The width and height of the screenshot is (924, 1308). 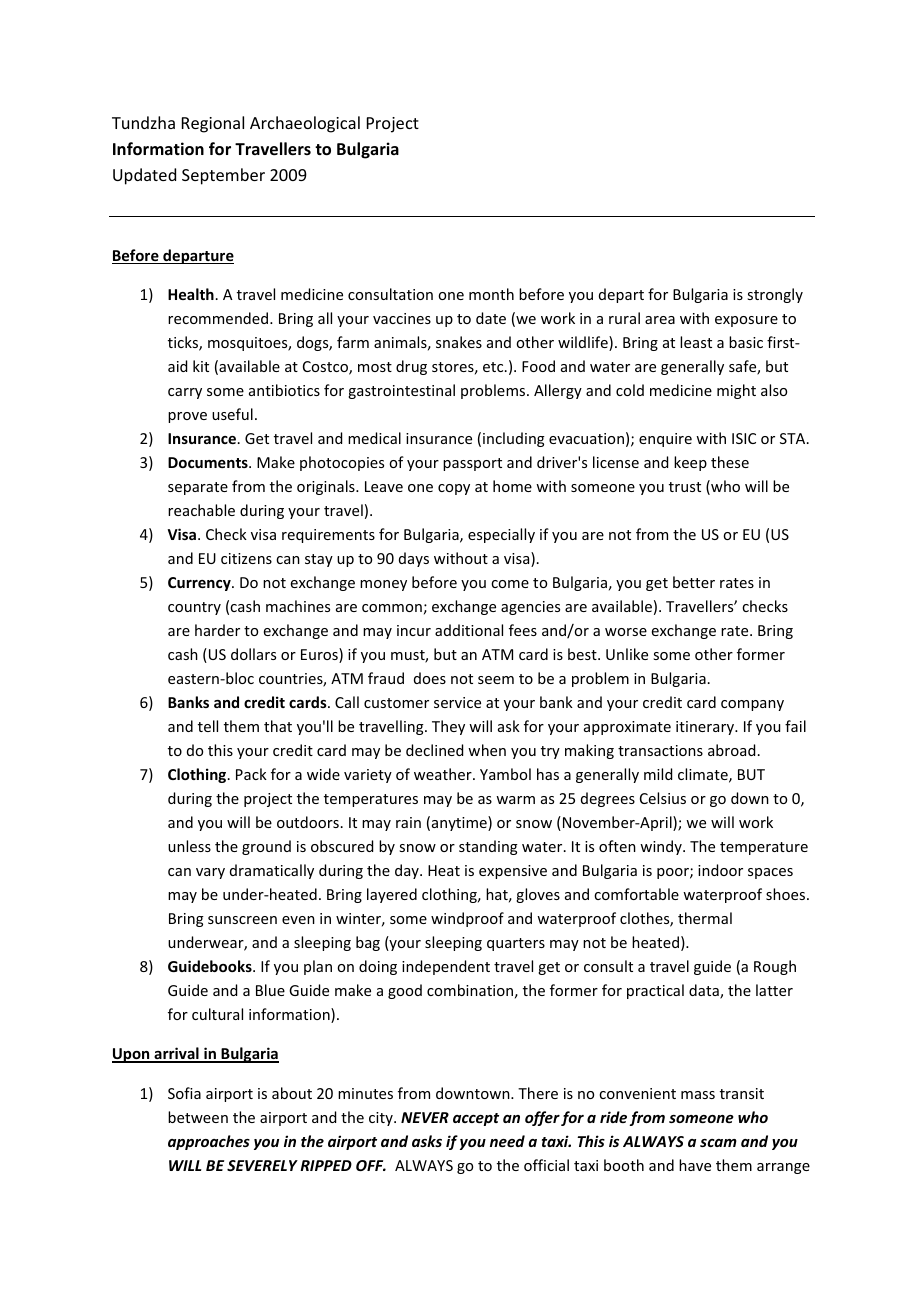 I want to click on approaches, so click(x=209, y=1142).
